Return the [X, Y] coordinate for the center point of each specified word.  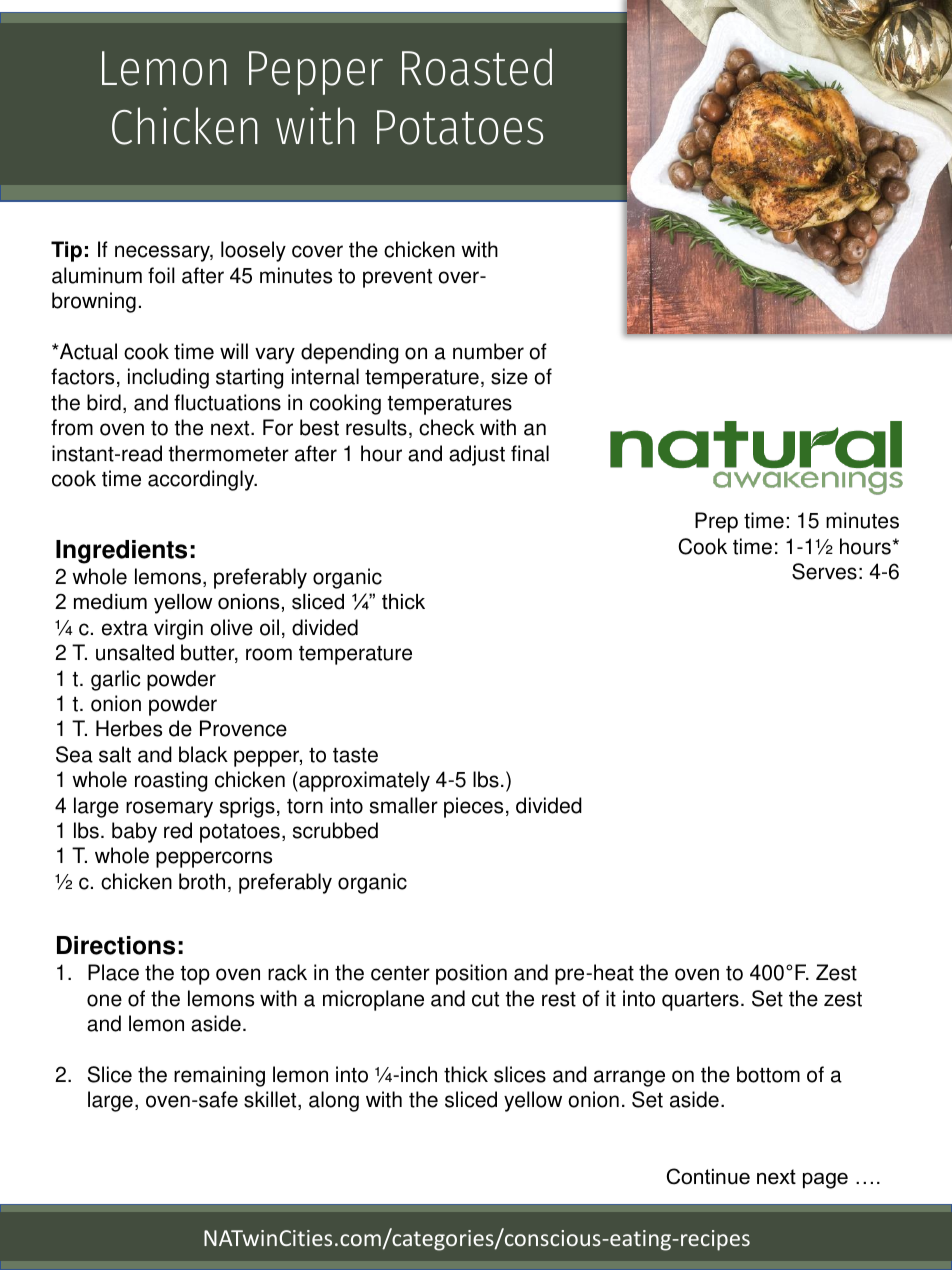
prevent [397, 278]
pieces [473, 807]
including [168, 378]
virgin [178, 629]
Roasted [477, 67]
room [269, 654]
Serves [824, 571]
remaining [219, 1076]
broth [202, 881]
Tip [66, 251]
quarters [700, 1001]
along [334, 1101]
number [488, 351]
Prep [716, 522]
